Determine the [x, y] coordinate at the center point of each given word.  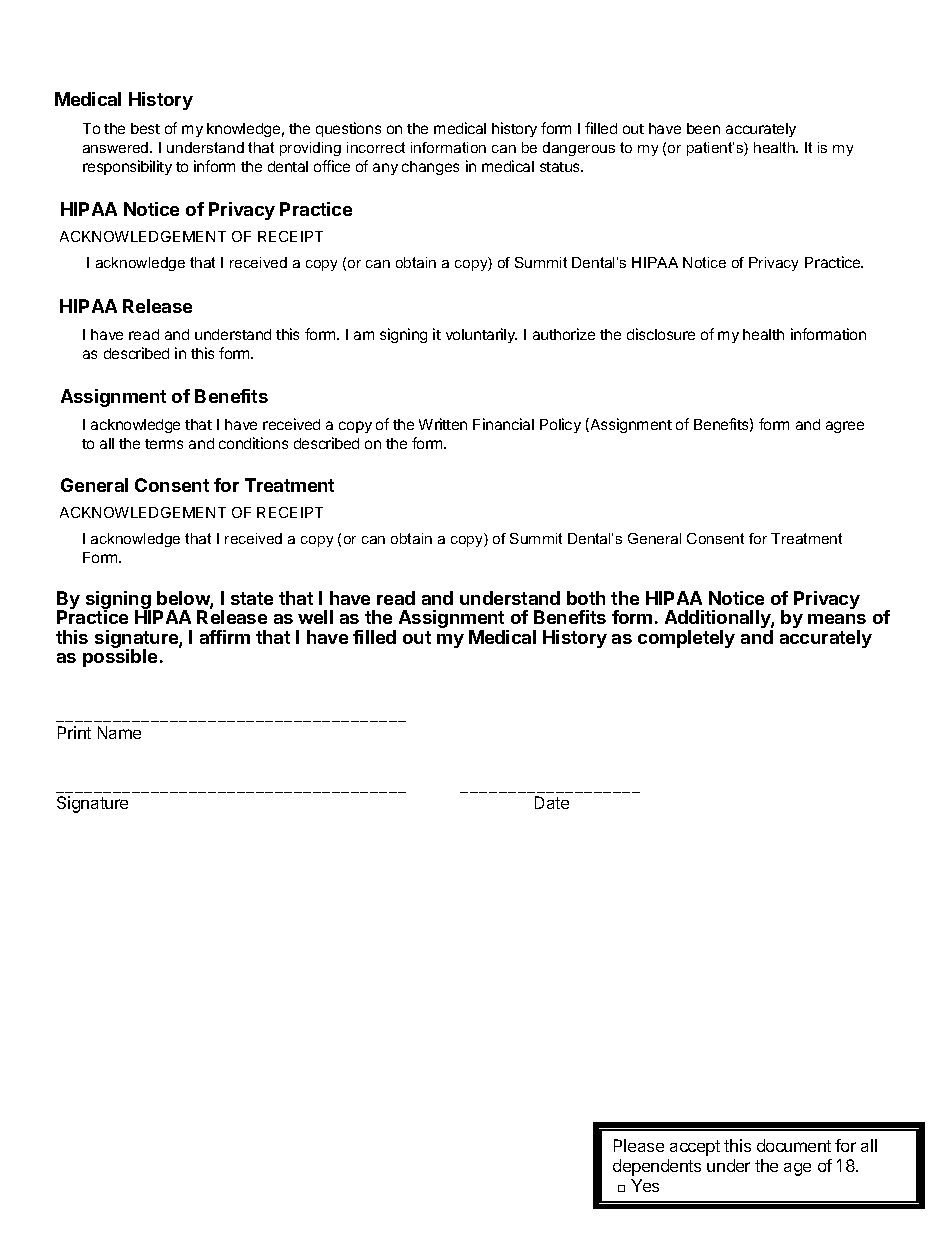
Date [552, 802]
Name [119, 732]
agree [845, 427]
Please [639, 1145]
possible [120, 658]
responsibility [127, 167]
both [586, 598]
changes [430, 168]
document [794, 1145]
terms [164, 444]
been [703, 128]
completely [686, 639]
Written [443, 424]
